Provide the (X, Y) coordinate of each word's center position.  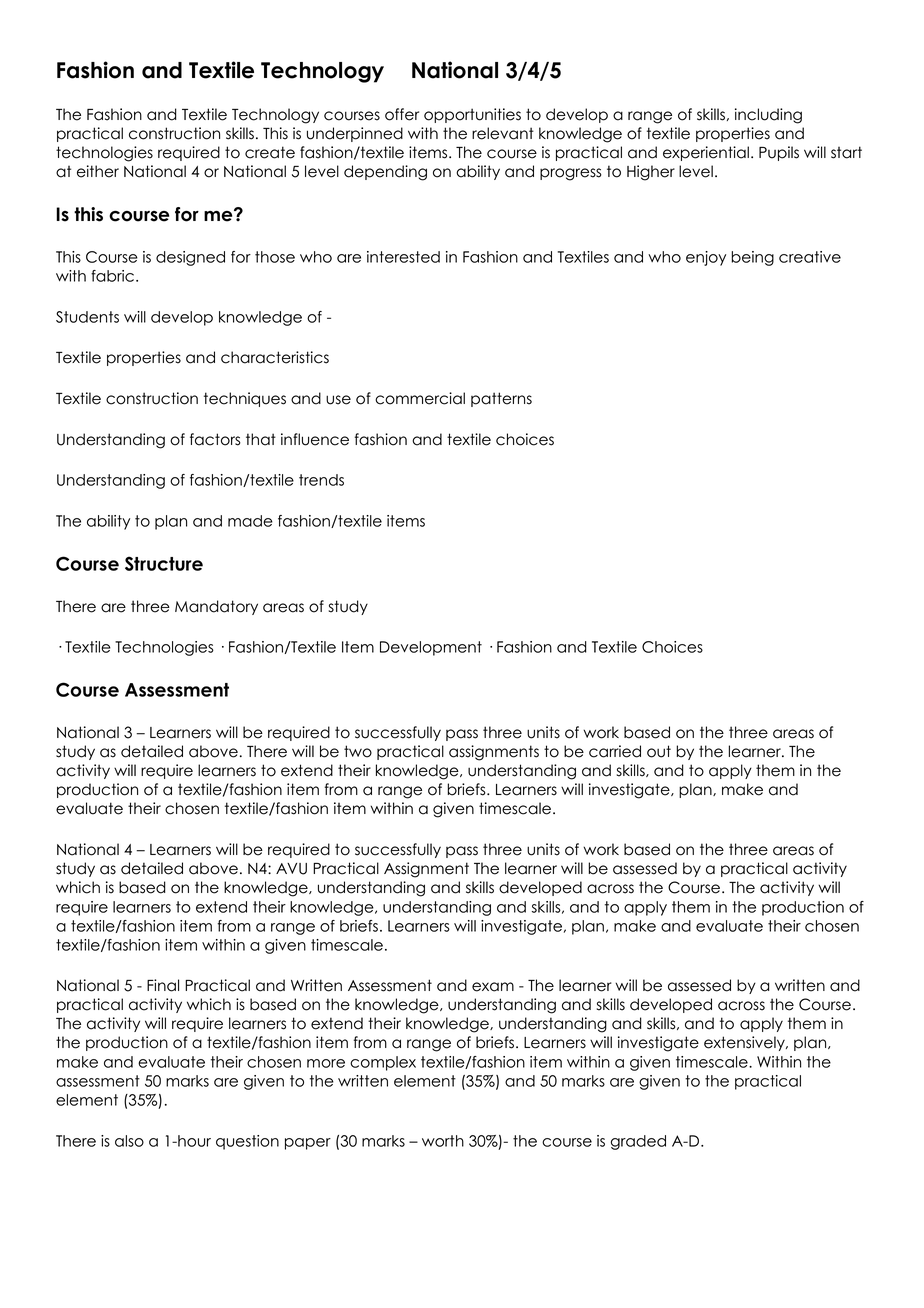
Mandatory (216, 607)
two (358, 751)
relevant (503, 133)
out (659, 751)
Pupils (779, 153)
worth (443, 1141)
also (129, 1141)
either (98, 171)
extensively (745, 1043)
